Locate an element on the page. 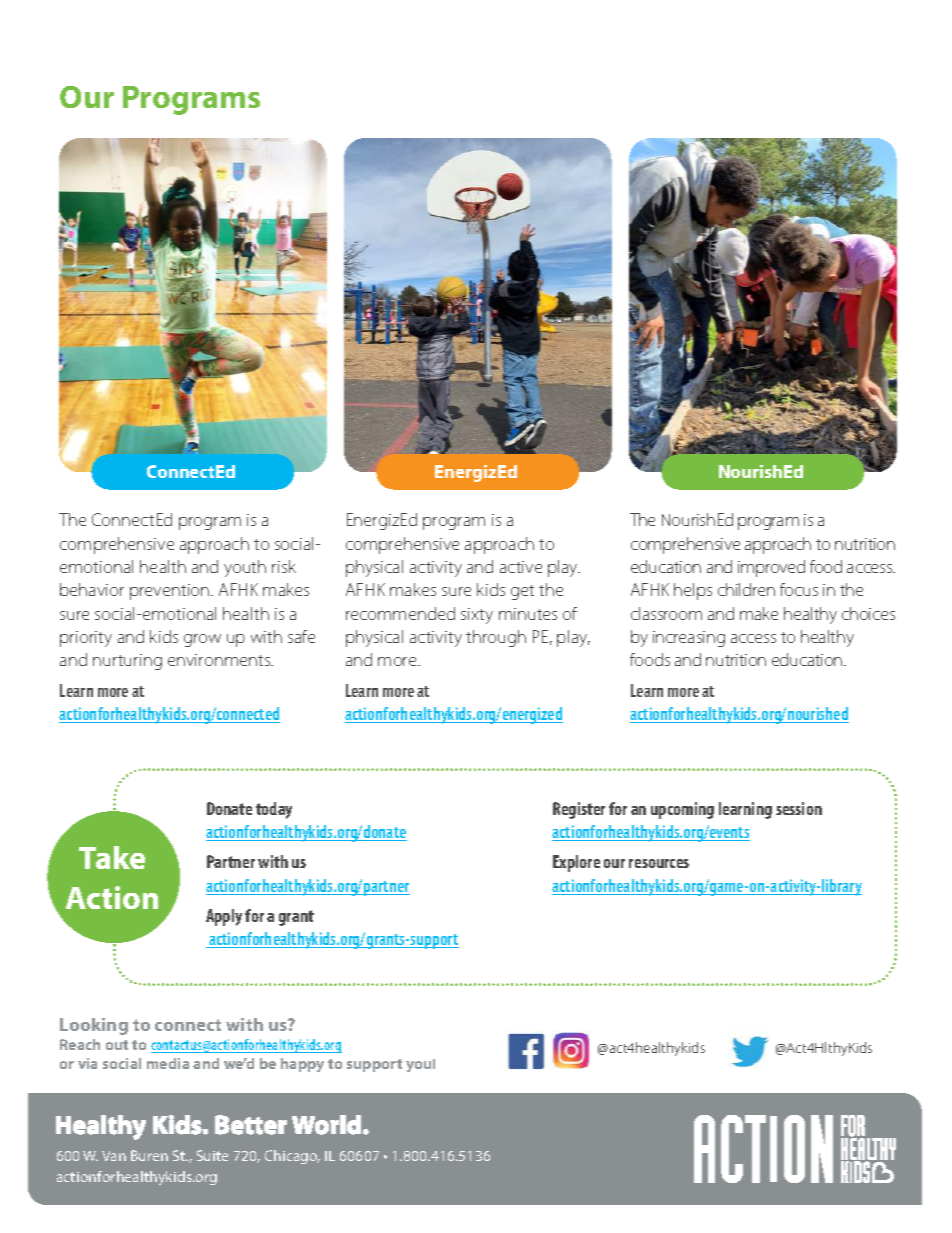  happy is located at coordinates (302, 1065).
